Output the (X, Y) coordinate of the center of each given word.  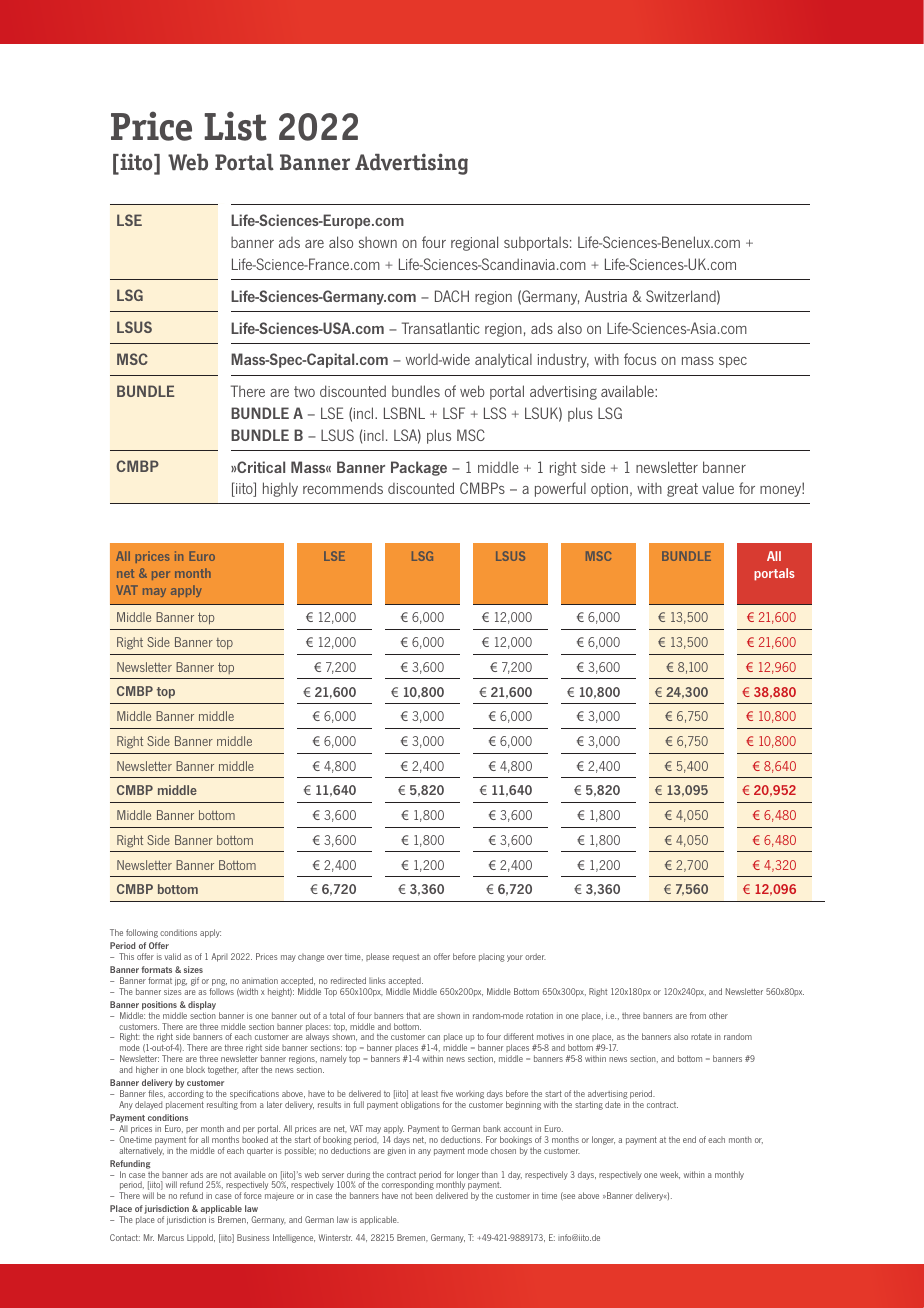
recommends (343, 488)
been (424, 1195)
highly (280, 489)
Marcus (171, 1237)
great (682, 490)
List (235, 126)
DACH (452, 296)
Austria (606, 296)
